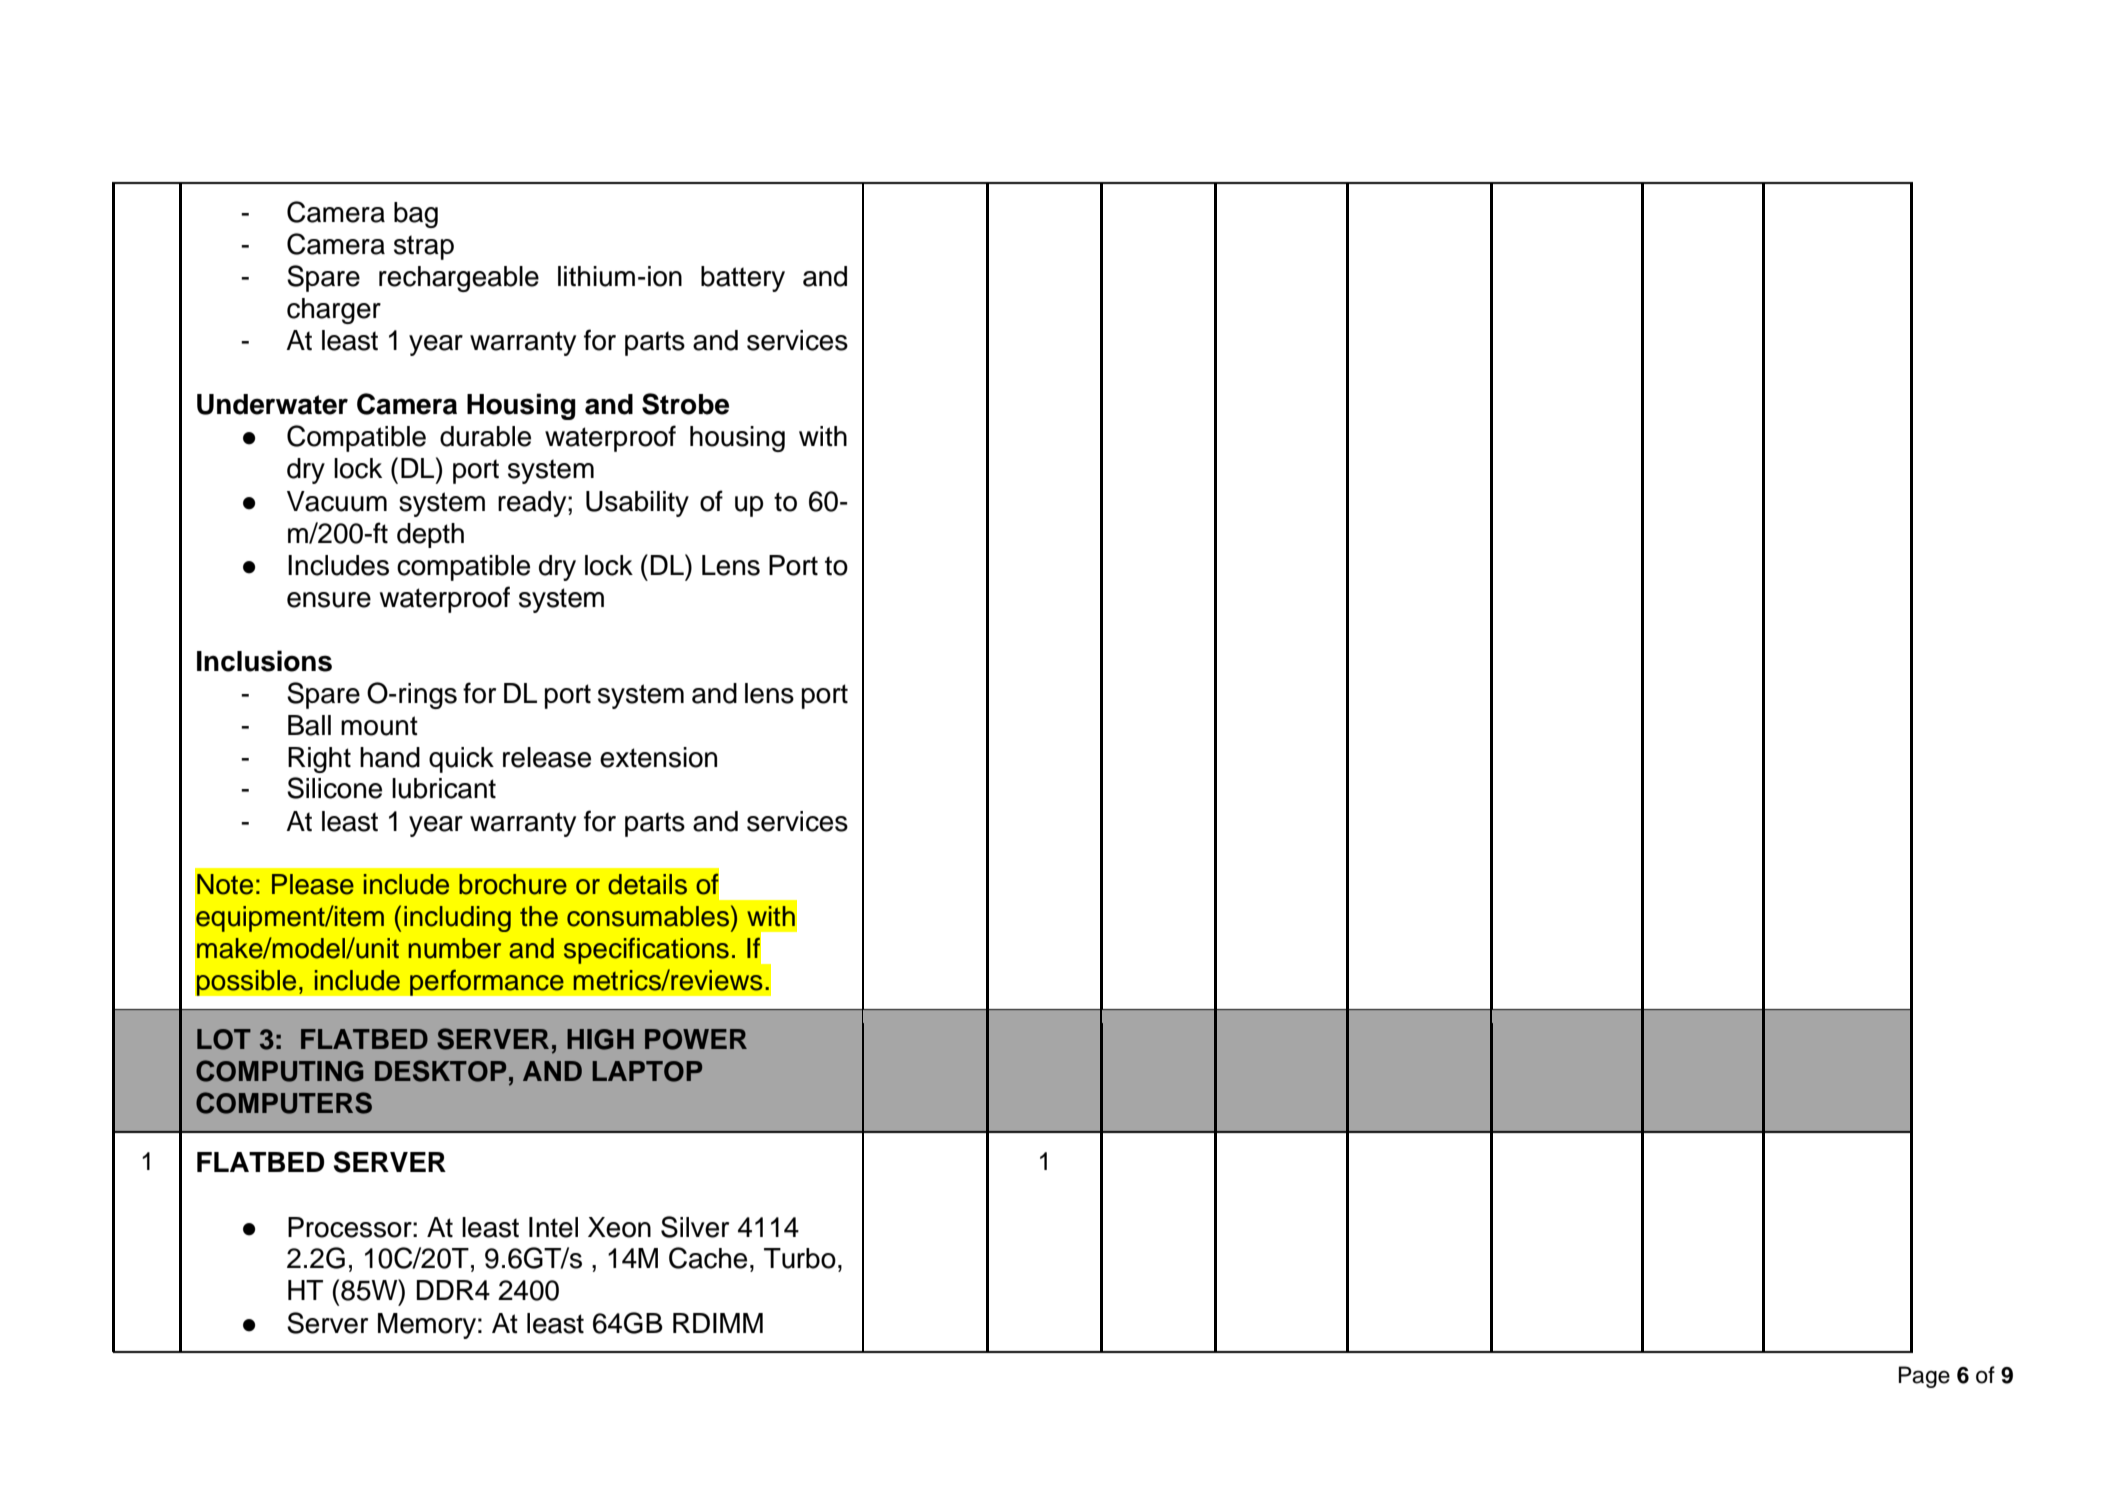 The width and height of the document is (2126, 1503). Describe the element at coordinates (685, 404) in the document. I see `Strobe` at that location.
